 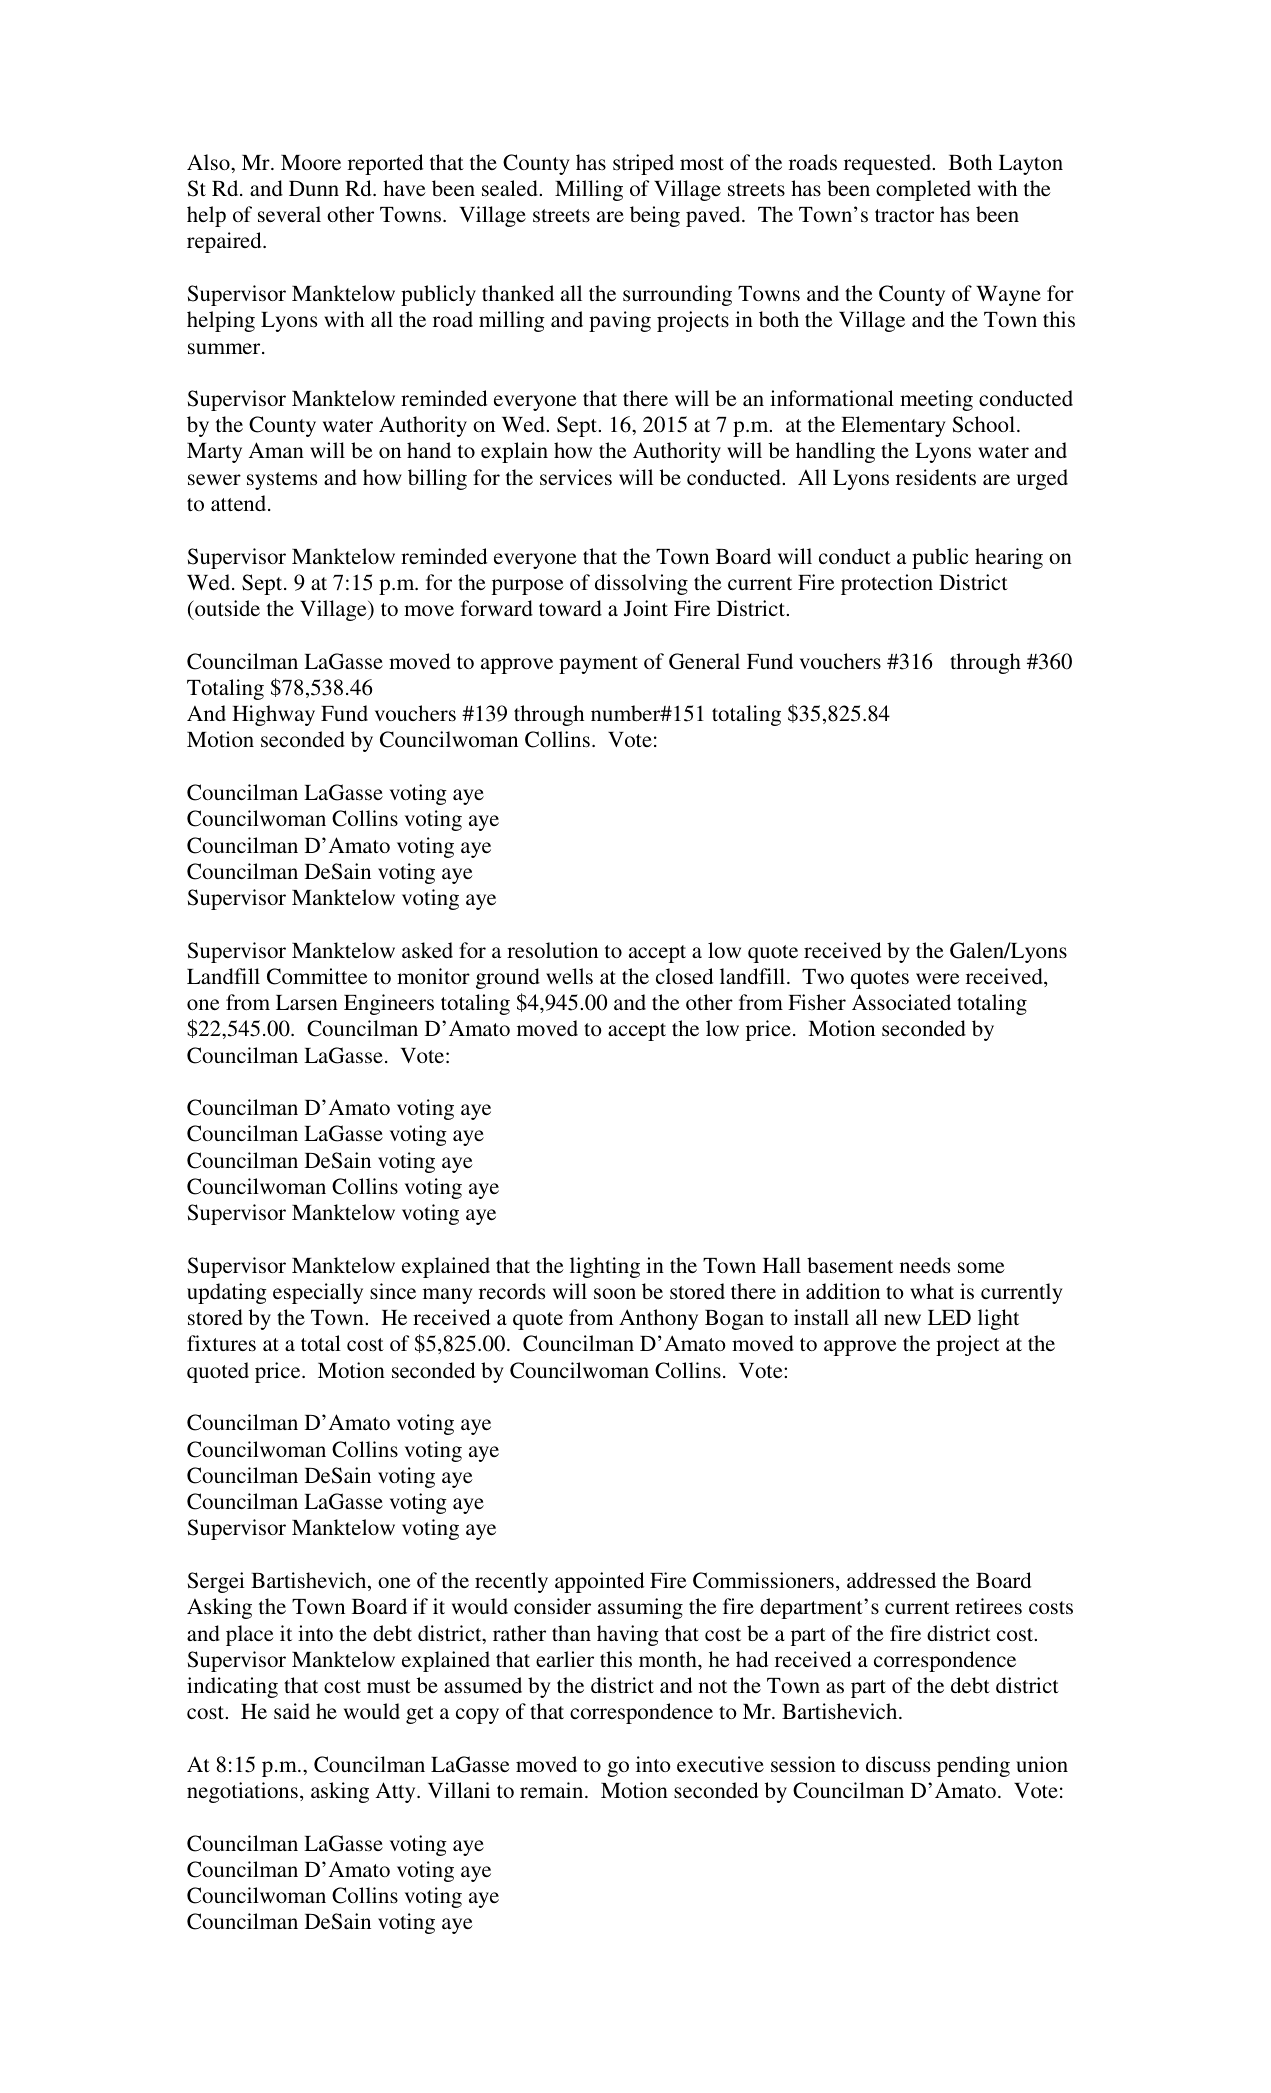 I want to click on several, so click(x=289, y=214).
